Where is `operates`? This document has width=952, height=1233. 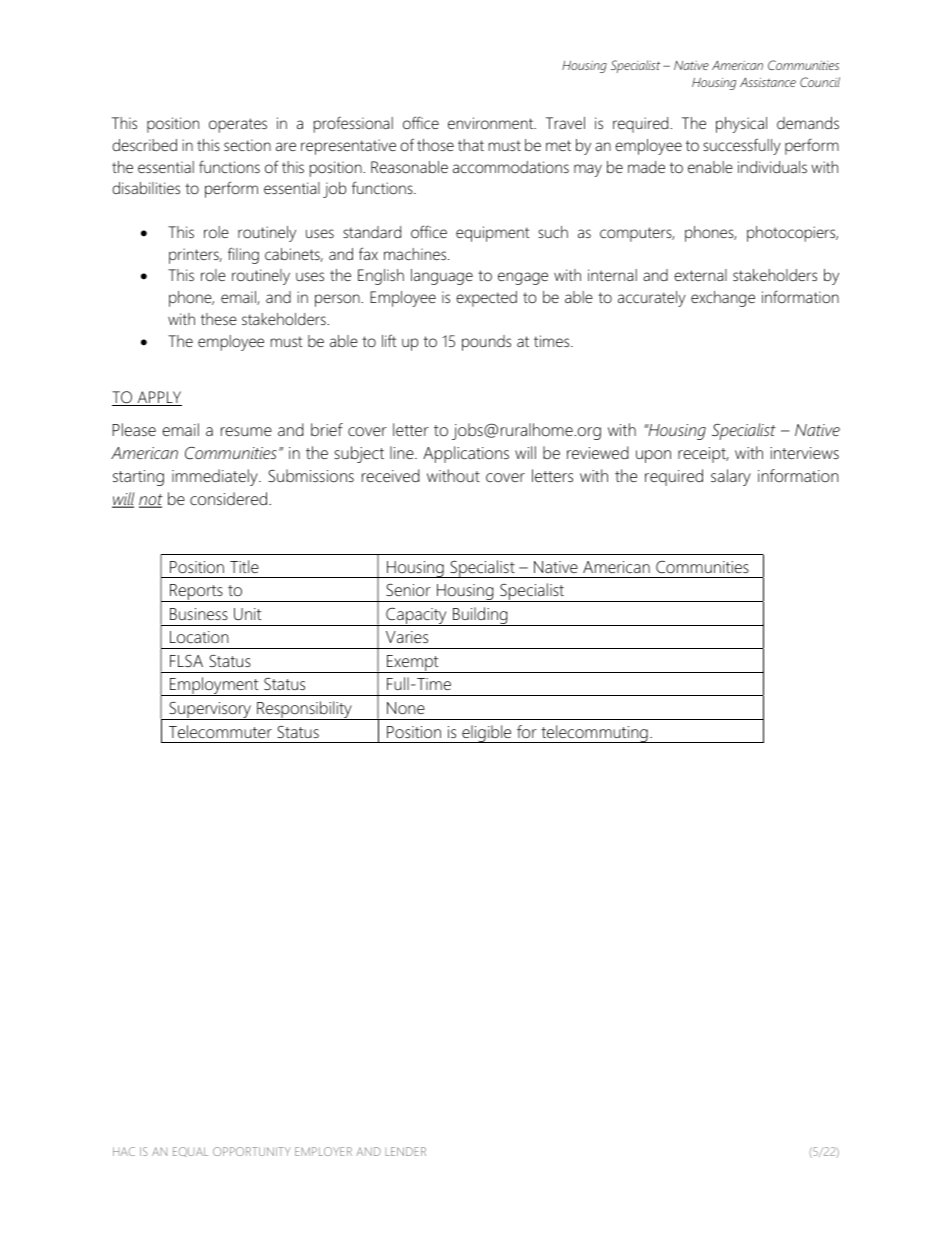
operates is located at coordinates (238, 125).
